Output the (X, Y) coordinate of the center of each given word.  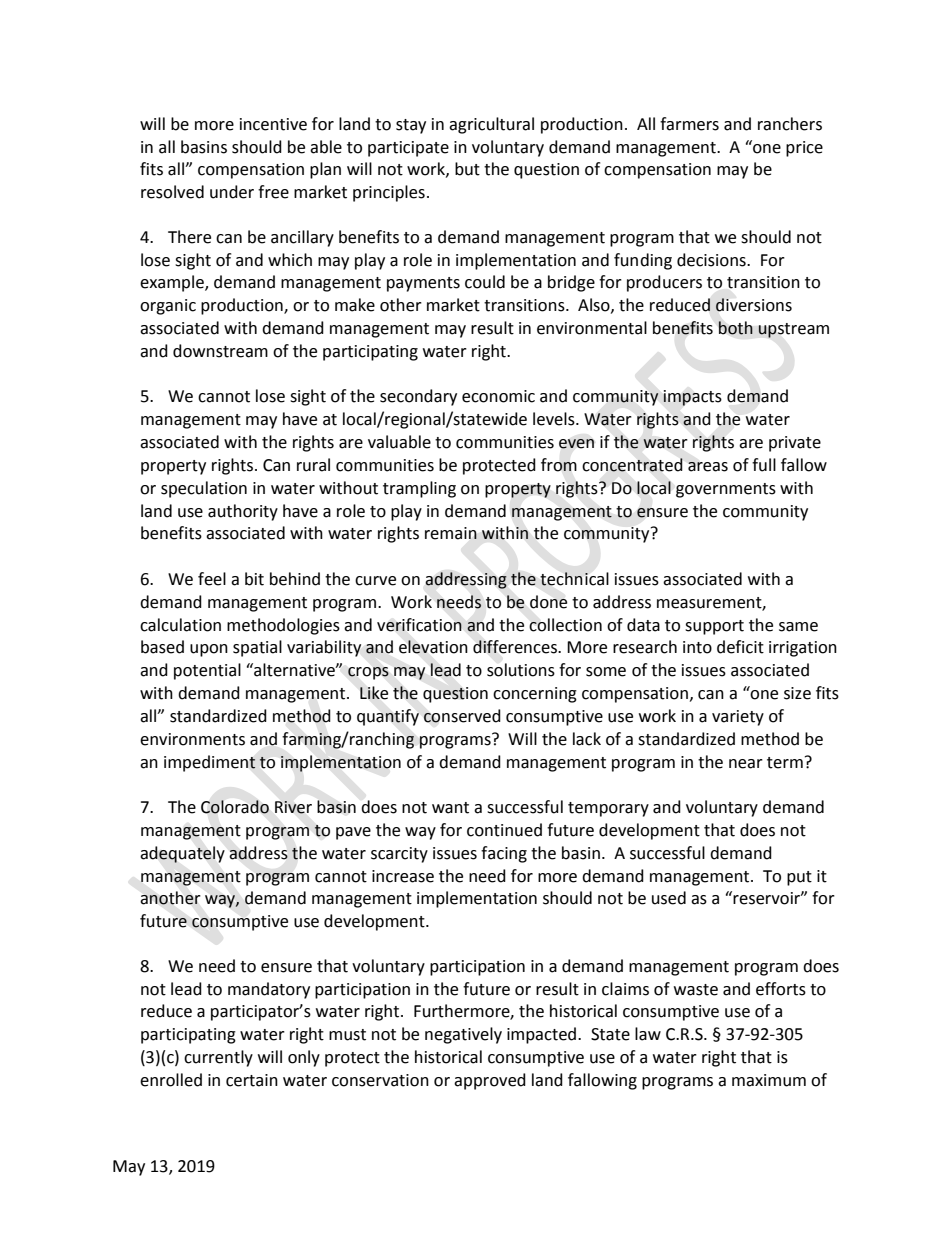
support (714, 627)
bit (254, 579)
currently (218, 1058)
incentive (273, 124)
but (467, 169)
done (548, 602)
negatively (463, 1035)
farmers (689, 124)
